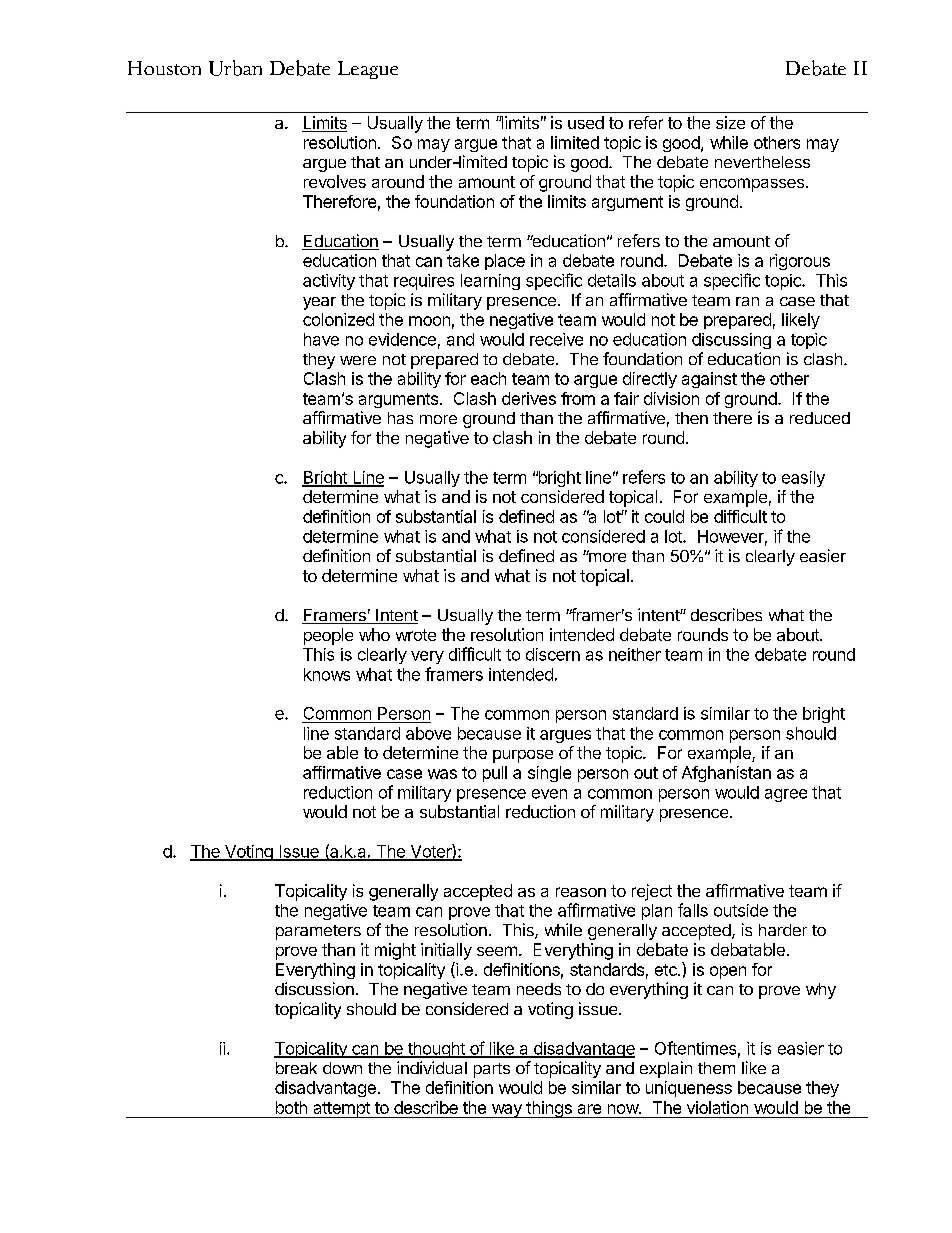 This document has height=1233, width=952. What do you see at coordinates (296, 1068) in the document?
I see `break` at bounding box center [296, 1068].
